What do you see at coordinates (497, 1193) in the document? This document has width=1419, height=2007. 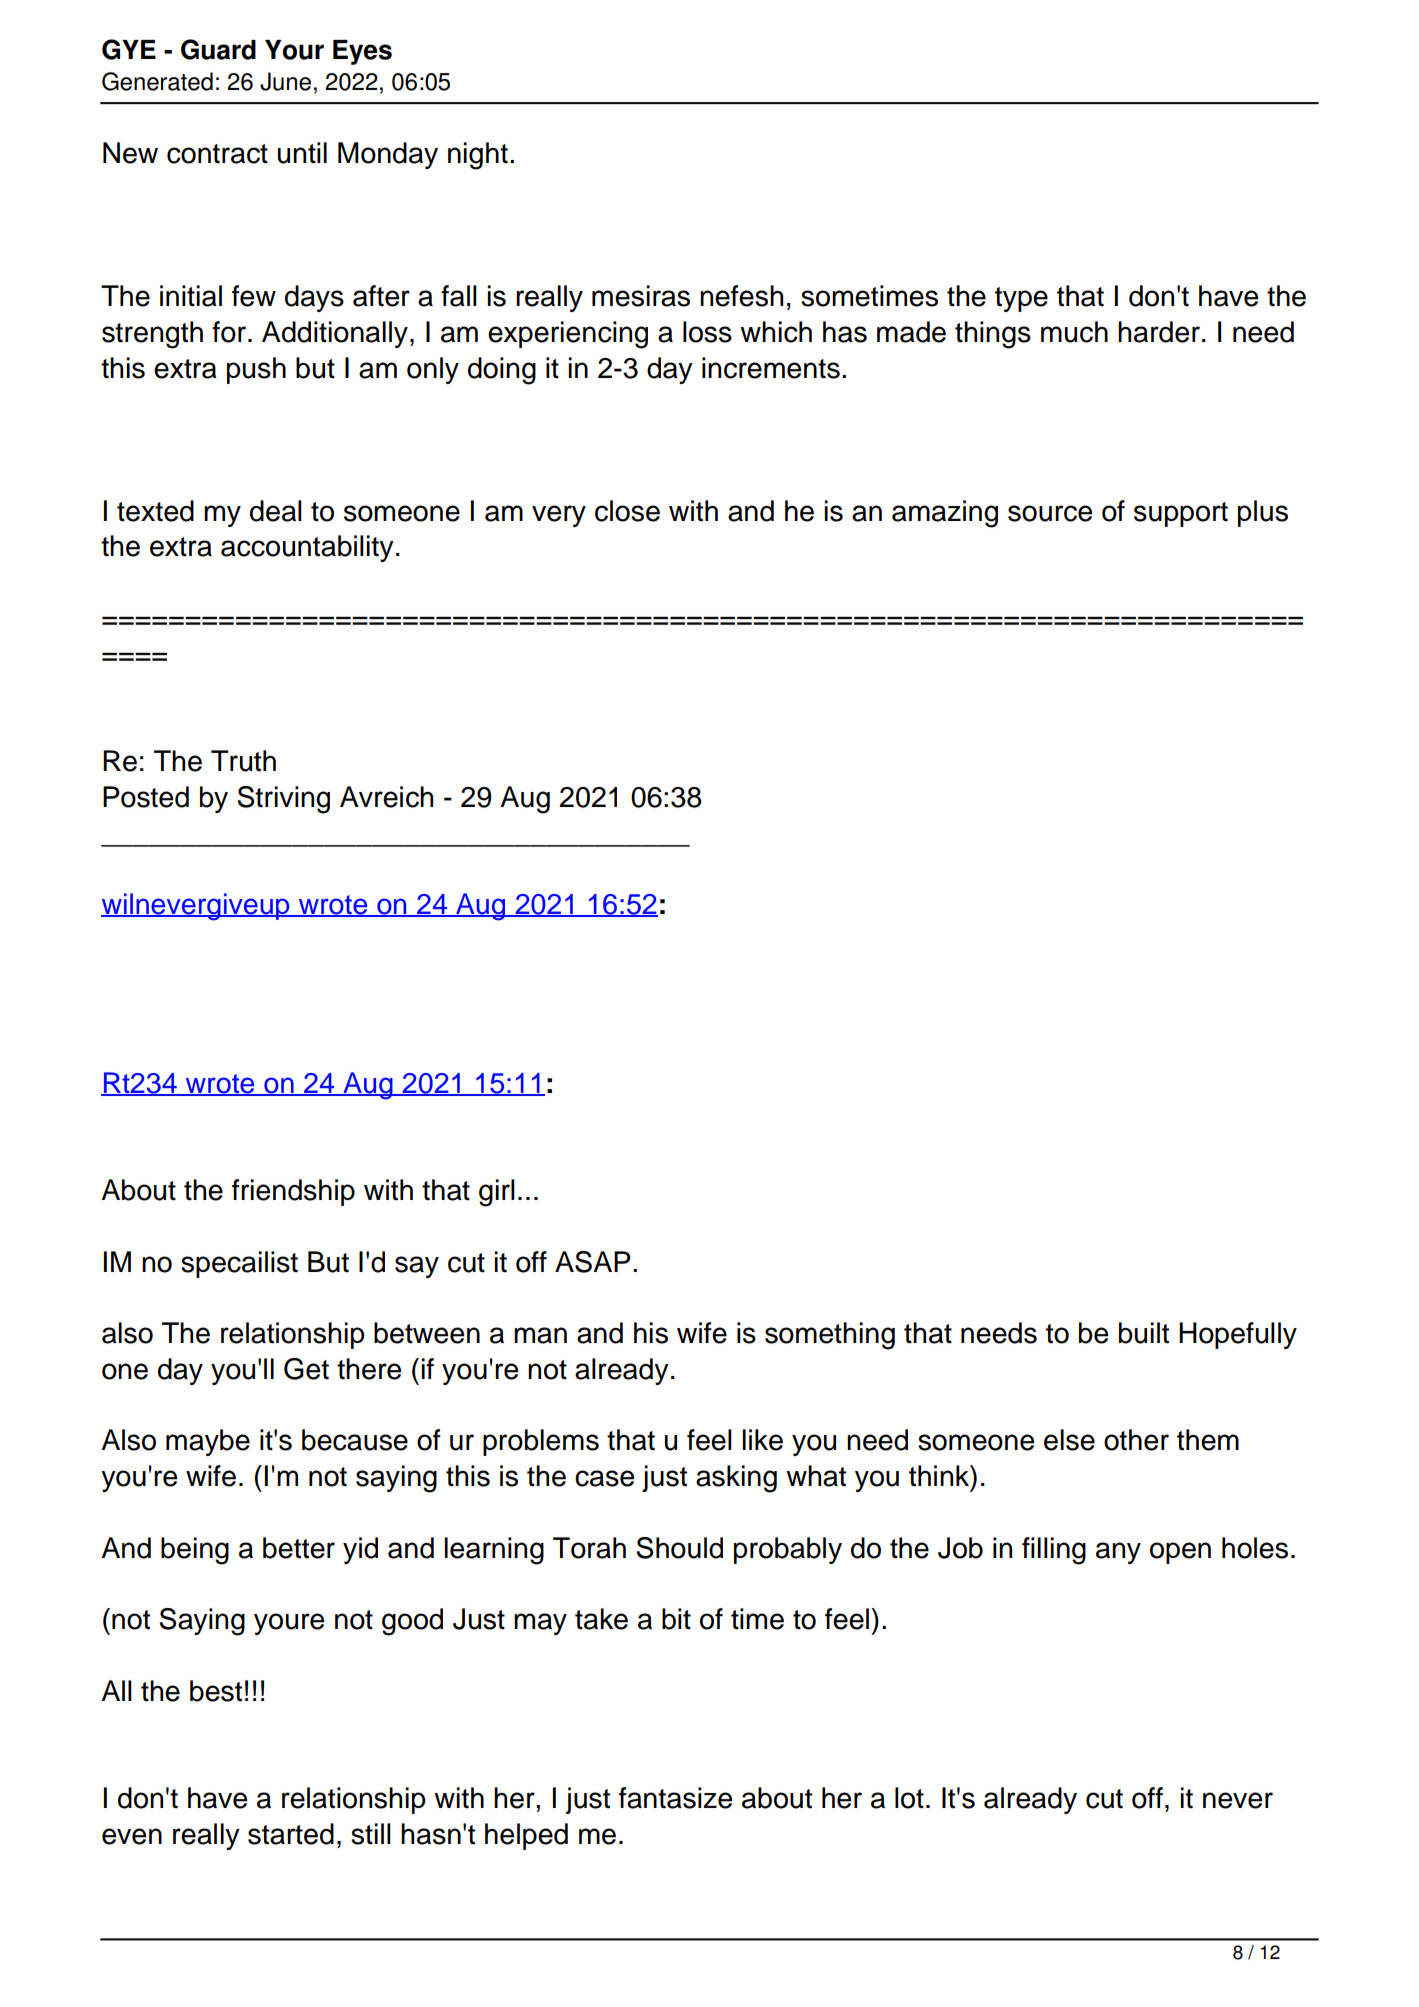 I see `girl` at bounding box center [497, 1193].
